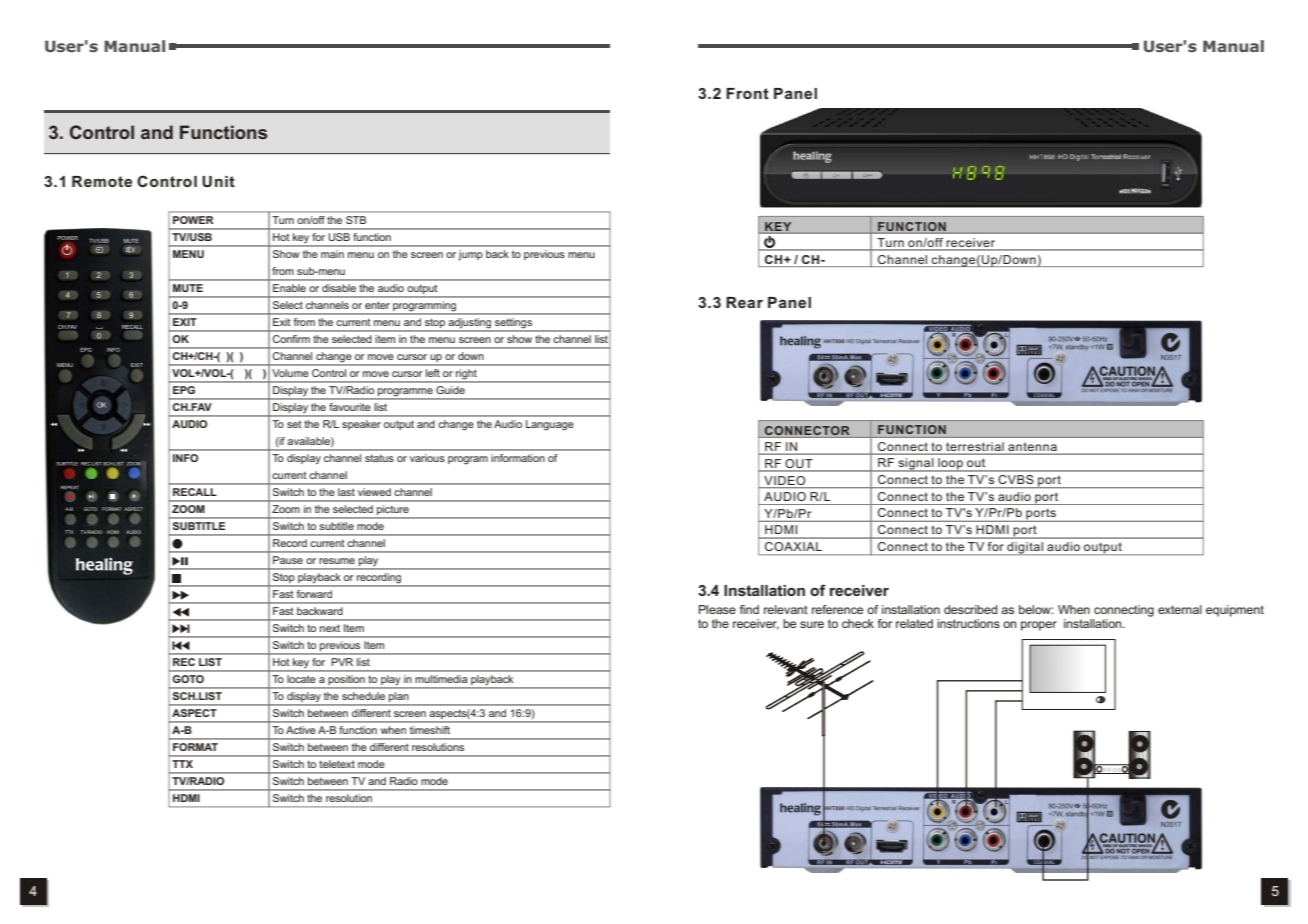  What do you see at coordinates (470, 255) in the image?
I see `jump` at bounding box center [470, 255].
